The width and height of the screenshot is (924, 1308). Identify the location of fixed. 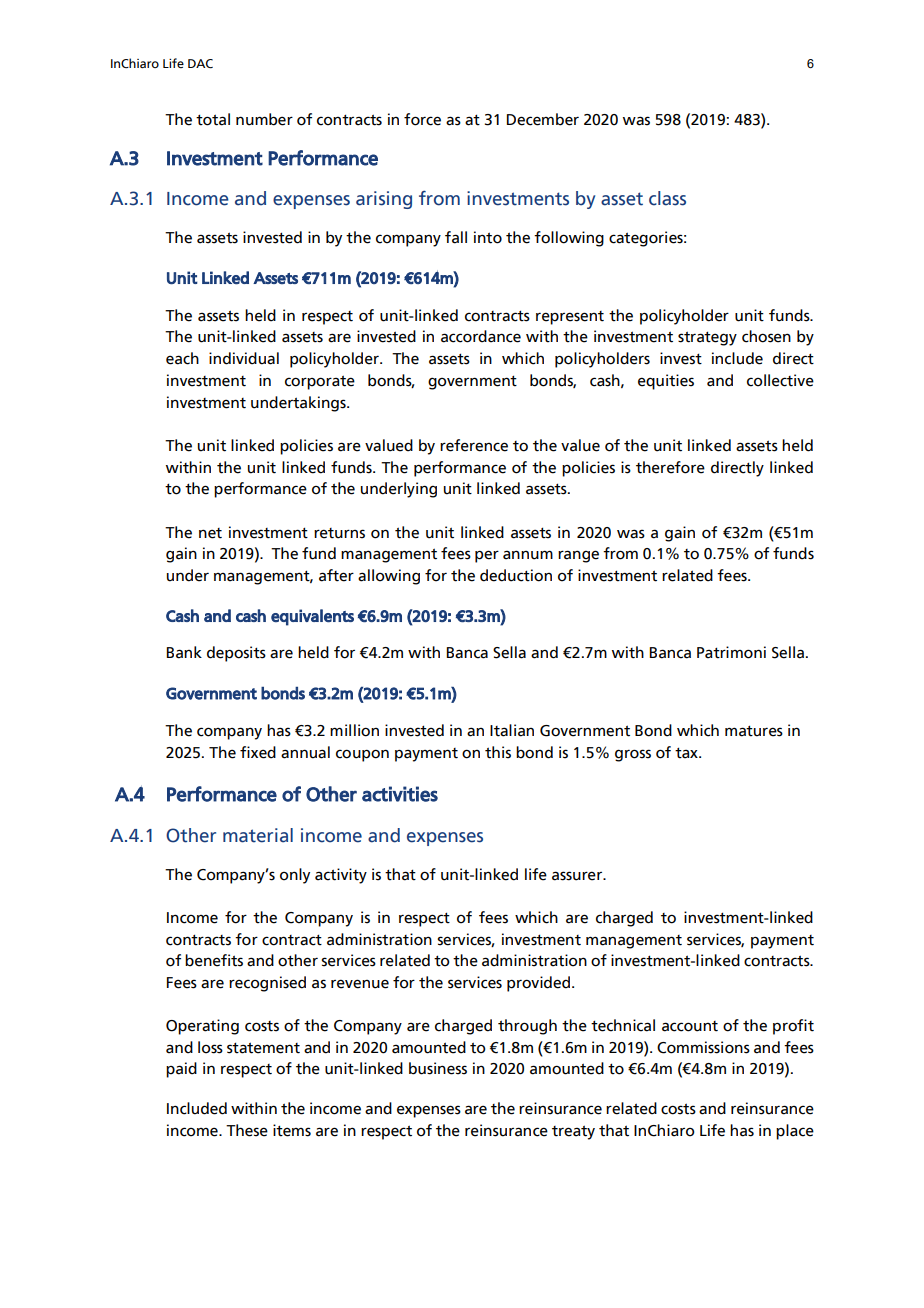
(258, 752).
